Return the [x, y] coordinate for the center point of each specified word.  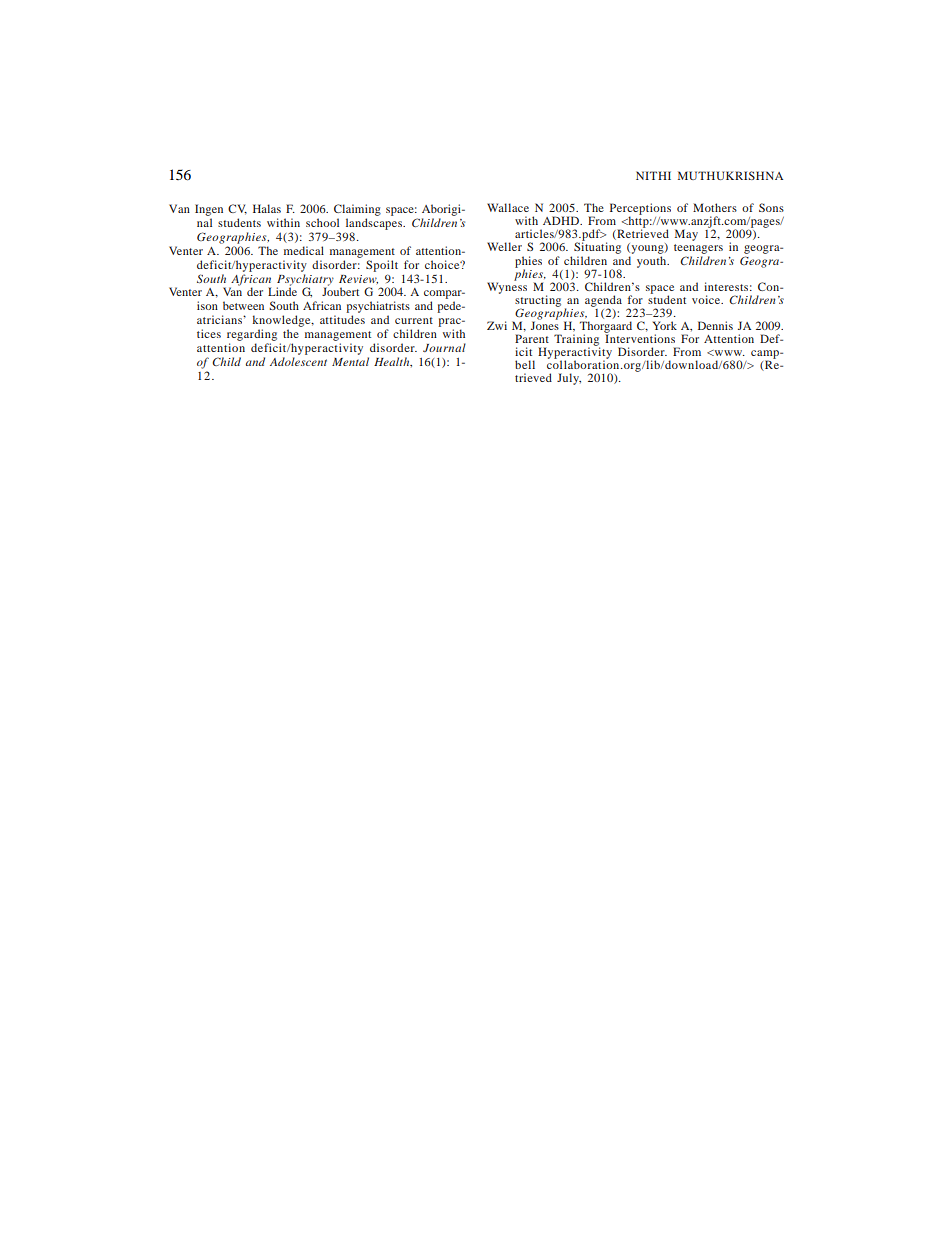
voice [707, 299]
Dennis [715, 325]
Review [358, 279]
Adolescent [298, 361]
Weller [504, 246]
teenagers [698, 250]
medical [304, 250]
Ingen [209, 211]
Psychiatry [305, 281]
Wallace [508, 207]
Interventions [640, 337]
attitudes [342, 319]
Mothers [715, 207]
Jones [545, 324]
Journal [444, 347]
